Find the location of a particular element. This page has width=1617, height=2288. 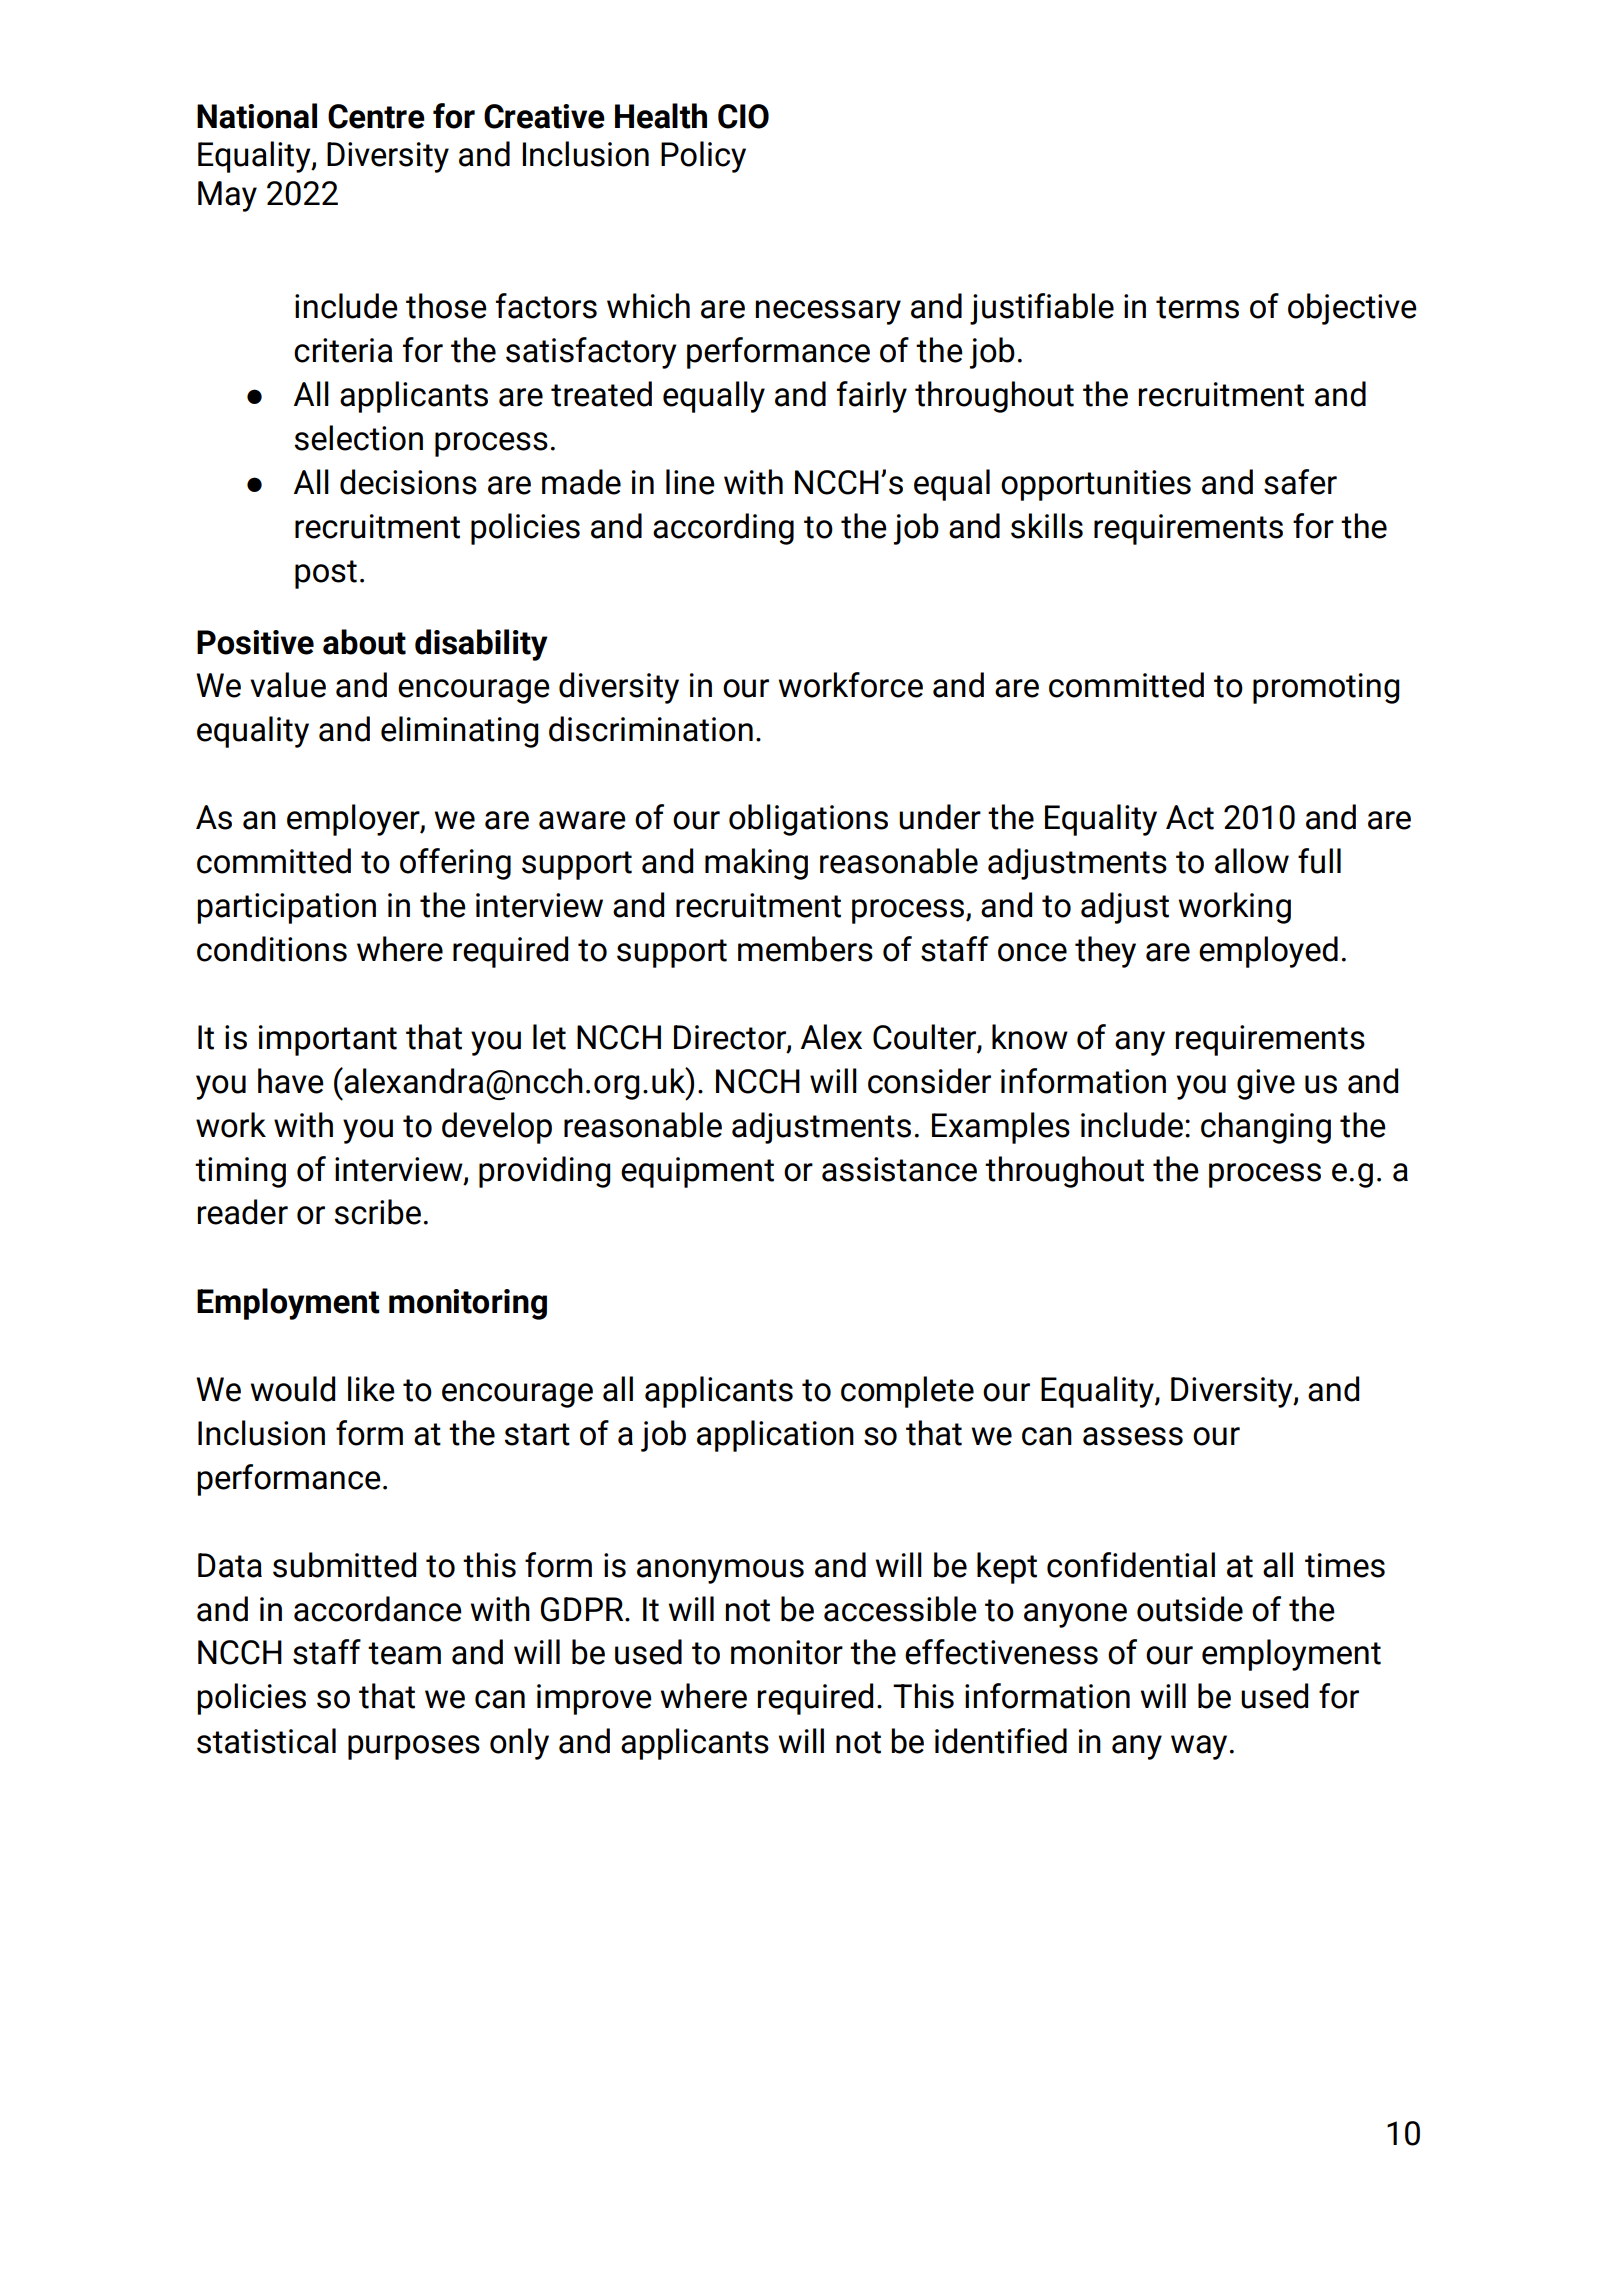

terms is located at coordinates (1197, 307).
